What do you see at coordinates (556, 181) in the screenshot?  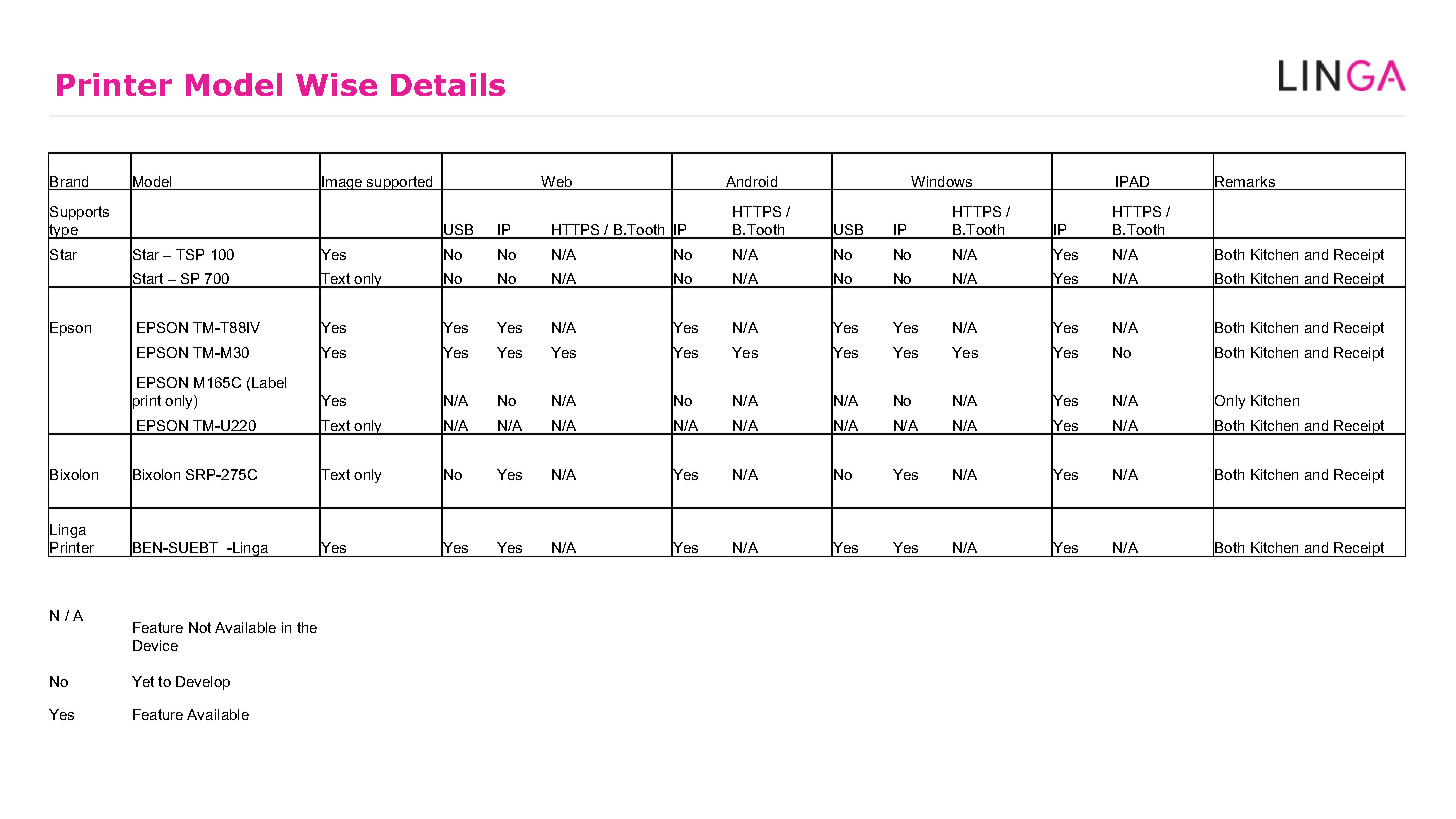 I see `Web` at bounding box center [556, 181].
